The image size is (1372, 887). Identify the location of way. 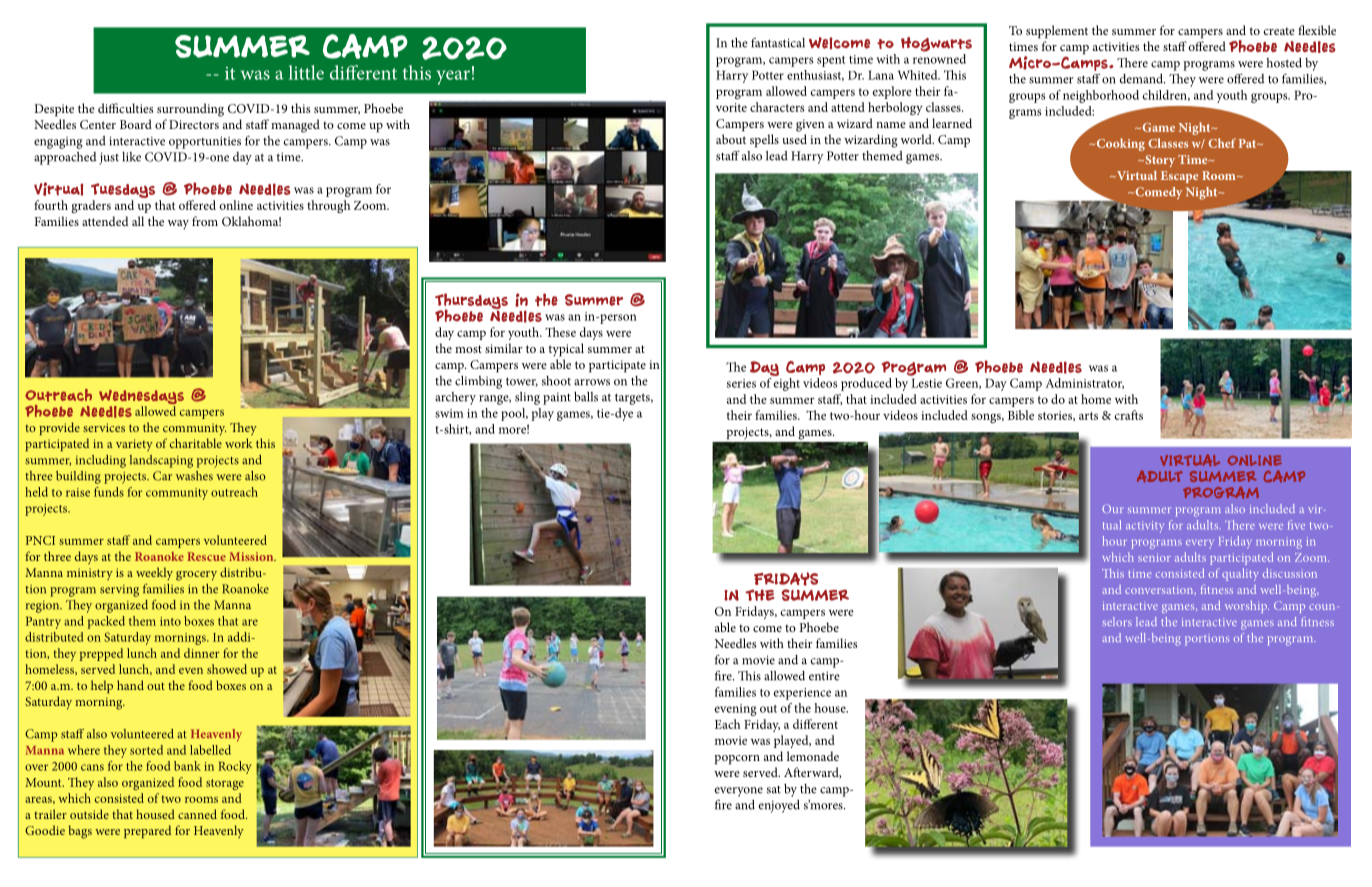
(178, 225).
